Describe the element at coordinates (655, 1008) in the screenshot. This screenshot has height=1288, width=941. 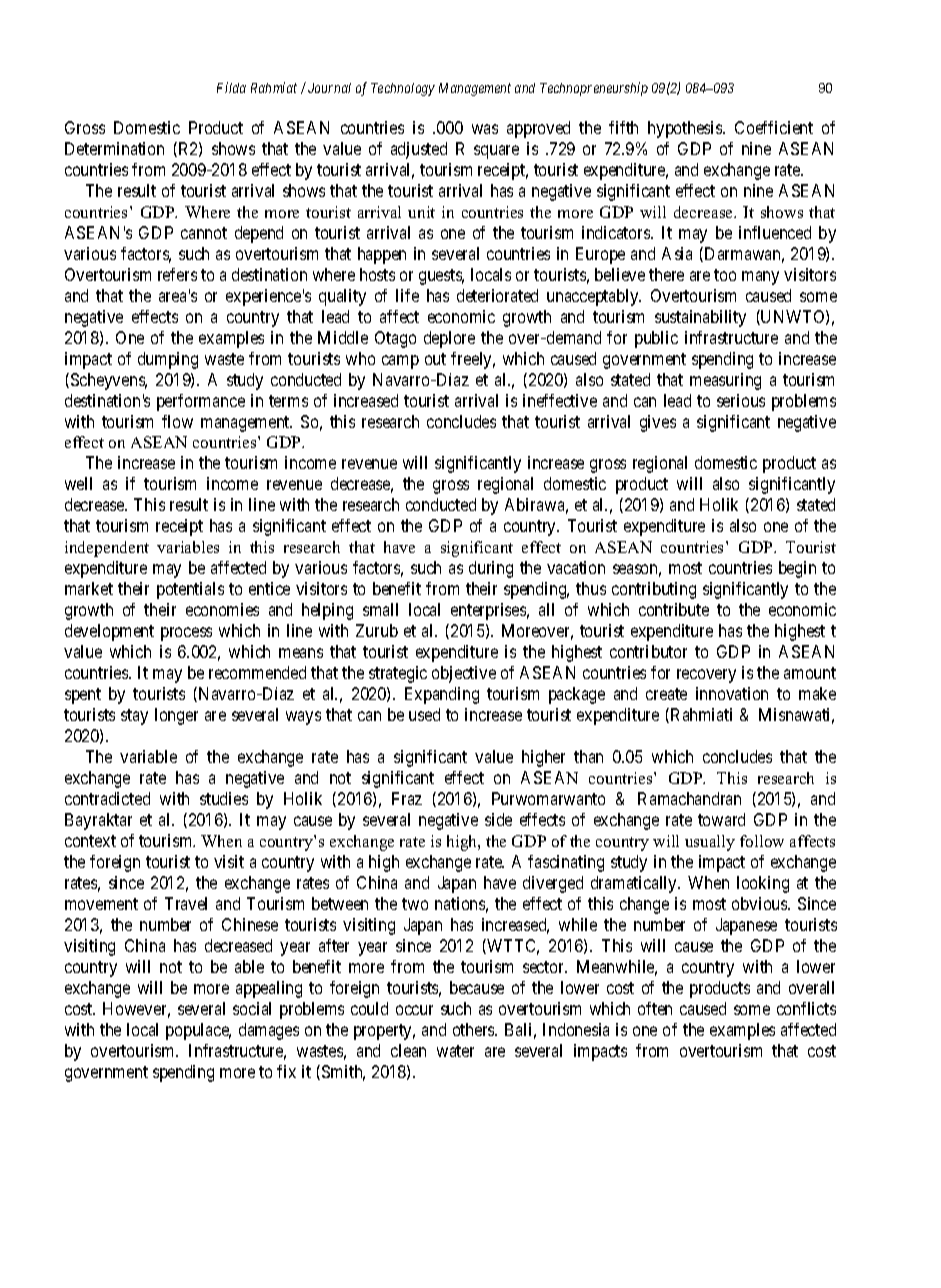
I see `often` at that location.
